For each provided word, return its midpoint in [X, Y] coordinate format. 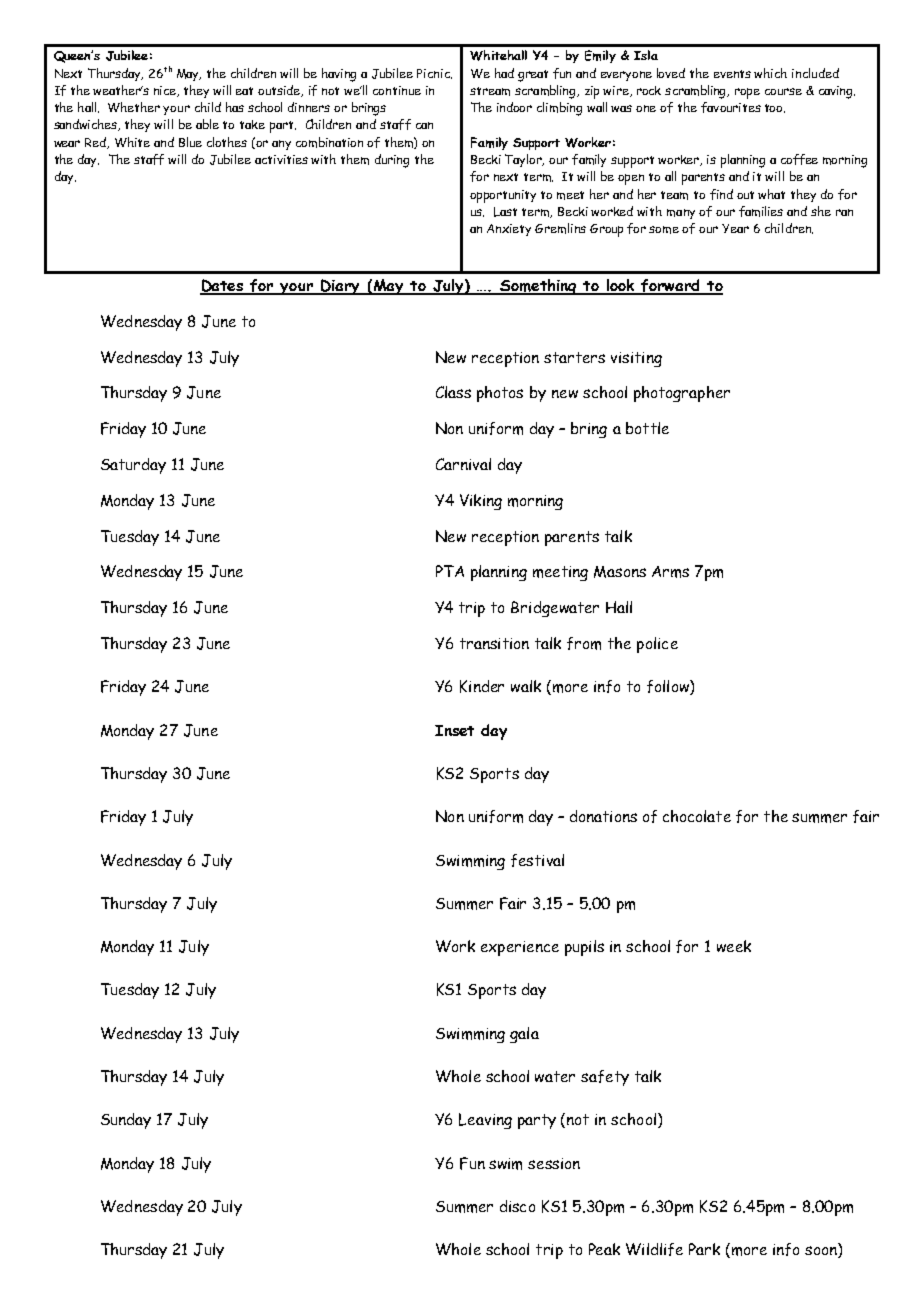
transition [494, 643]
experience [520, 948]
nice [166, 91]
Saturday [133, 466]
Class [453, 392]
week [734, 946]
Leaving [485, 1121]
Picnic [434, 74]
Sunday [126, 1121]
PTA [450, 571]
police [657, 645]
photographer [682, 394]
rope [747, 93]
